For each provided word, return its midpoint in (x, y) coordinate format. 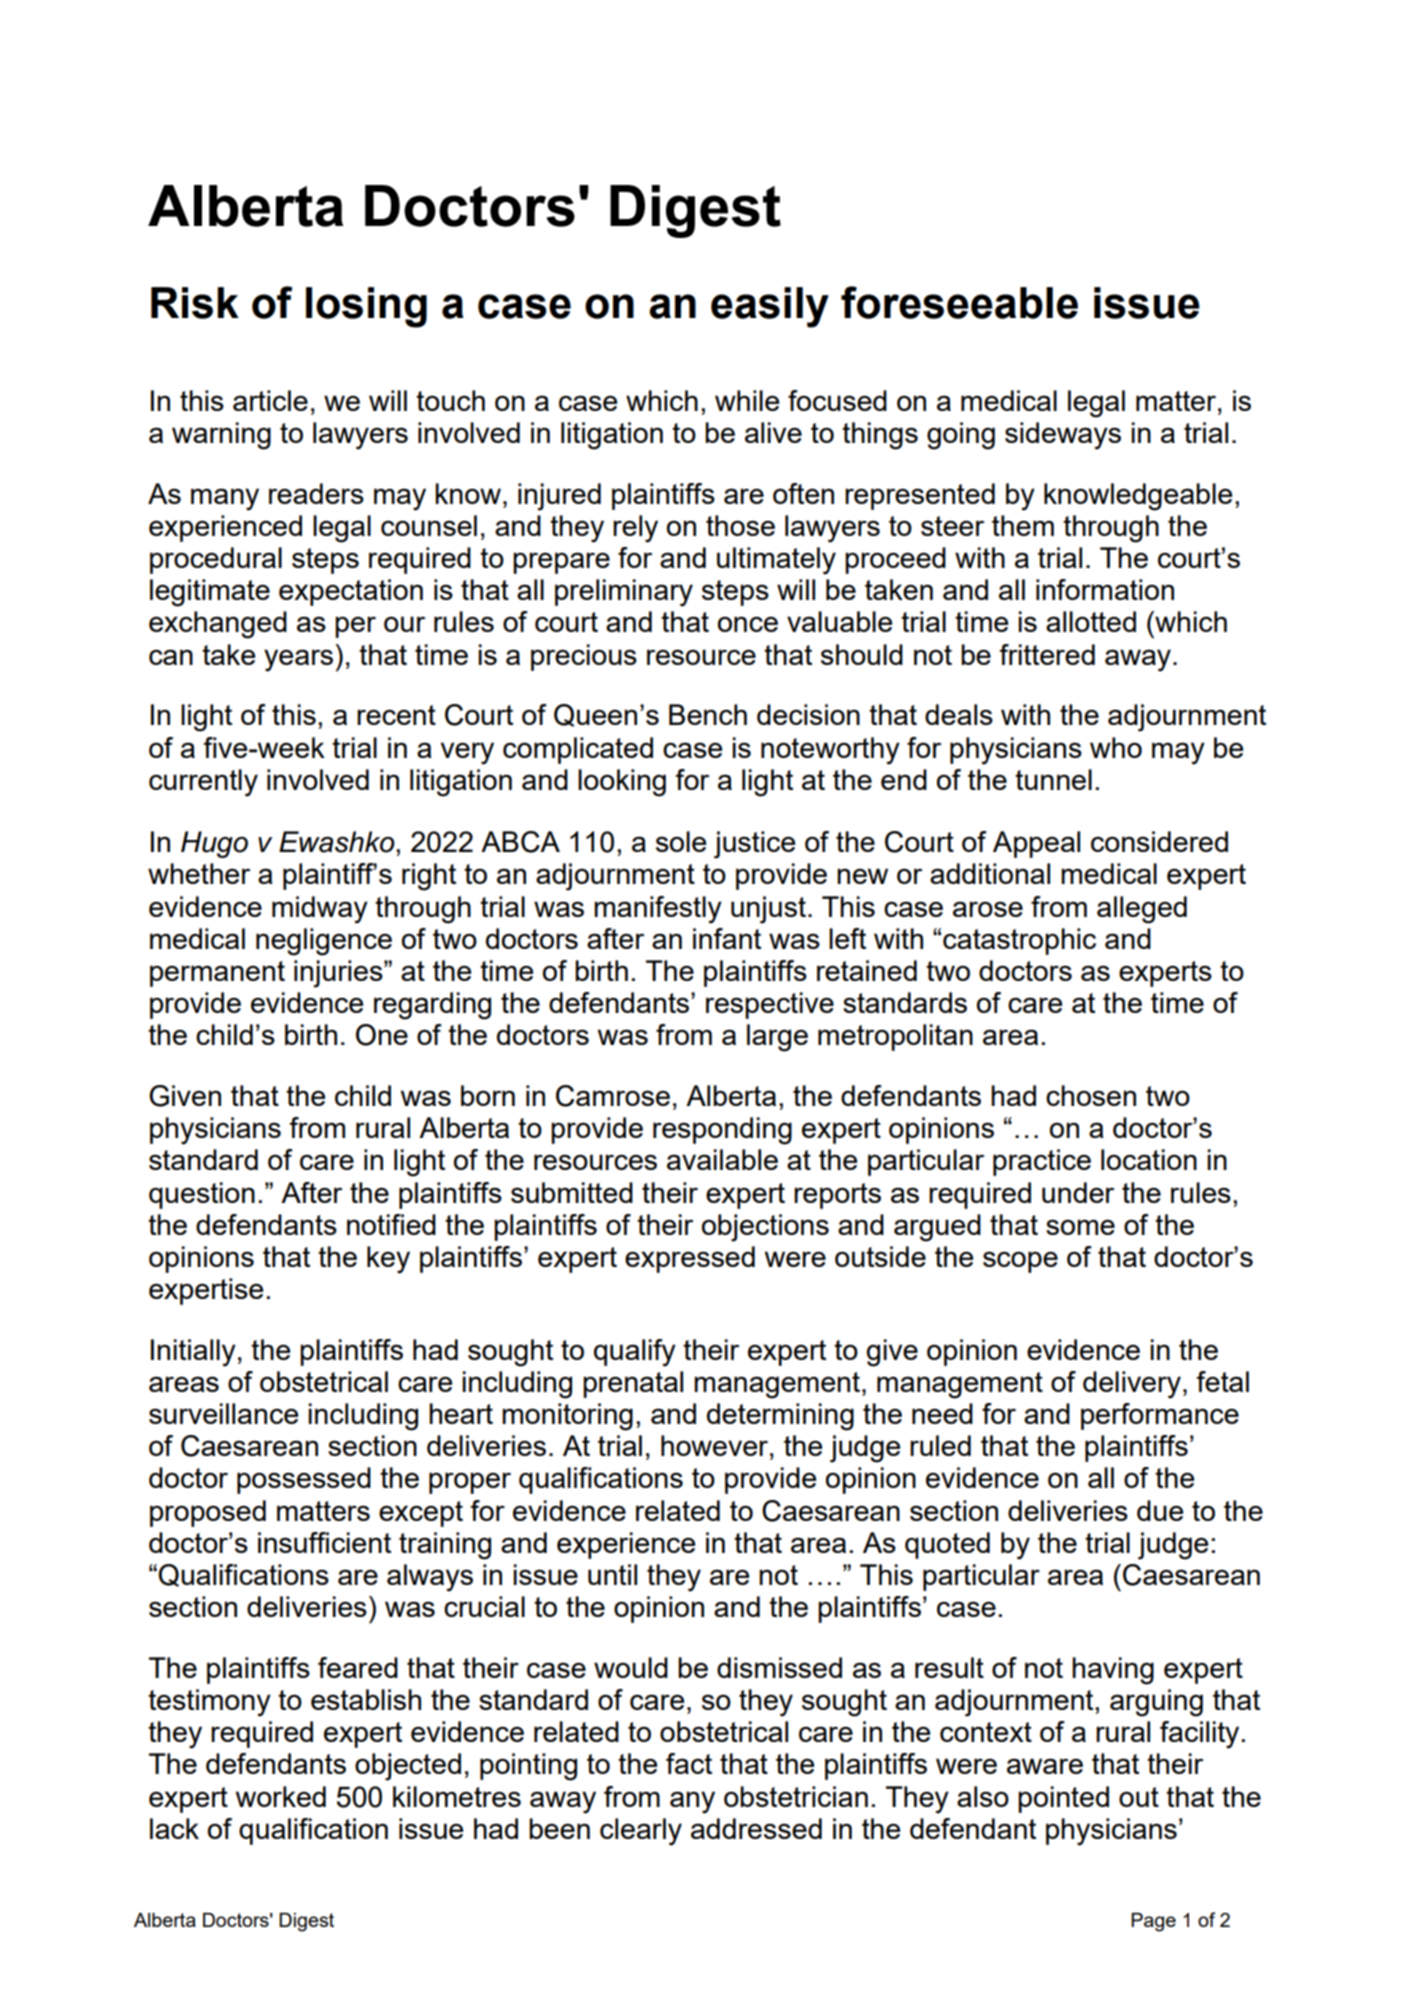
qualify (635, 1353)
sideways (1063, 436)
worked (281, 1796)
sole (681, 841)
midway (320, 910)
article (270, 400)
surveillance (223, 1413)
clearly (641, 1832)
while (747, 400)
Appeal (1036, 844)
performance (1160, 1416)
